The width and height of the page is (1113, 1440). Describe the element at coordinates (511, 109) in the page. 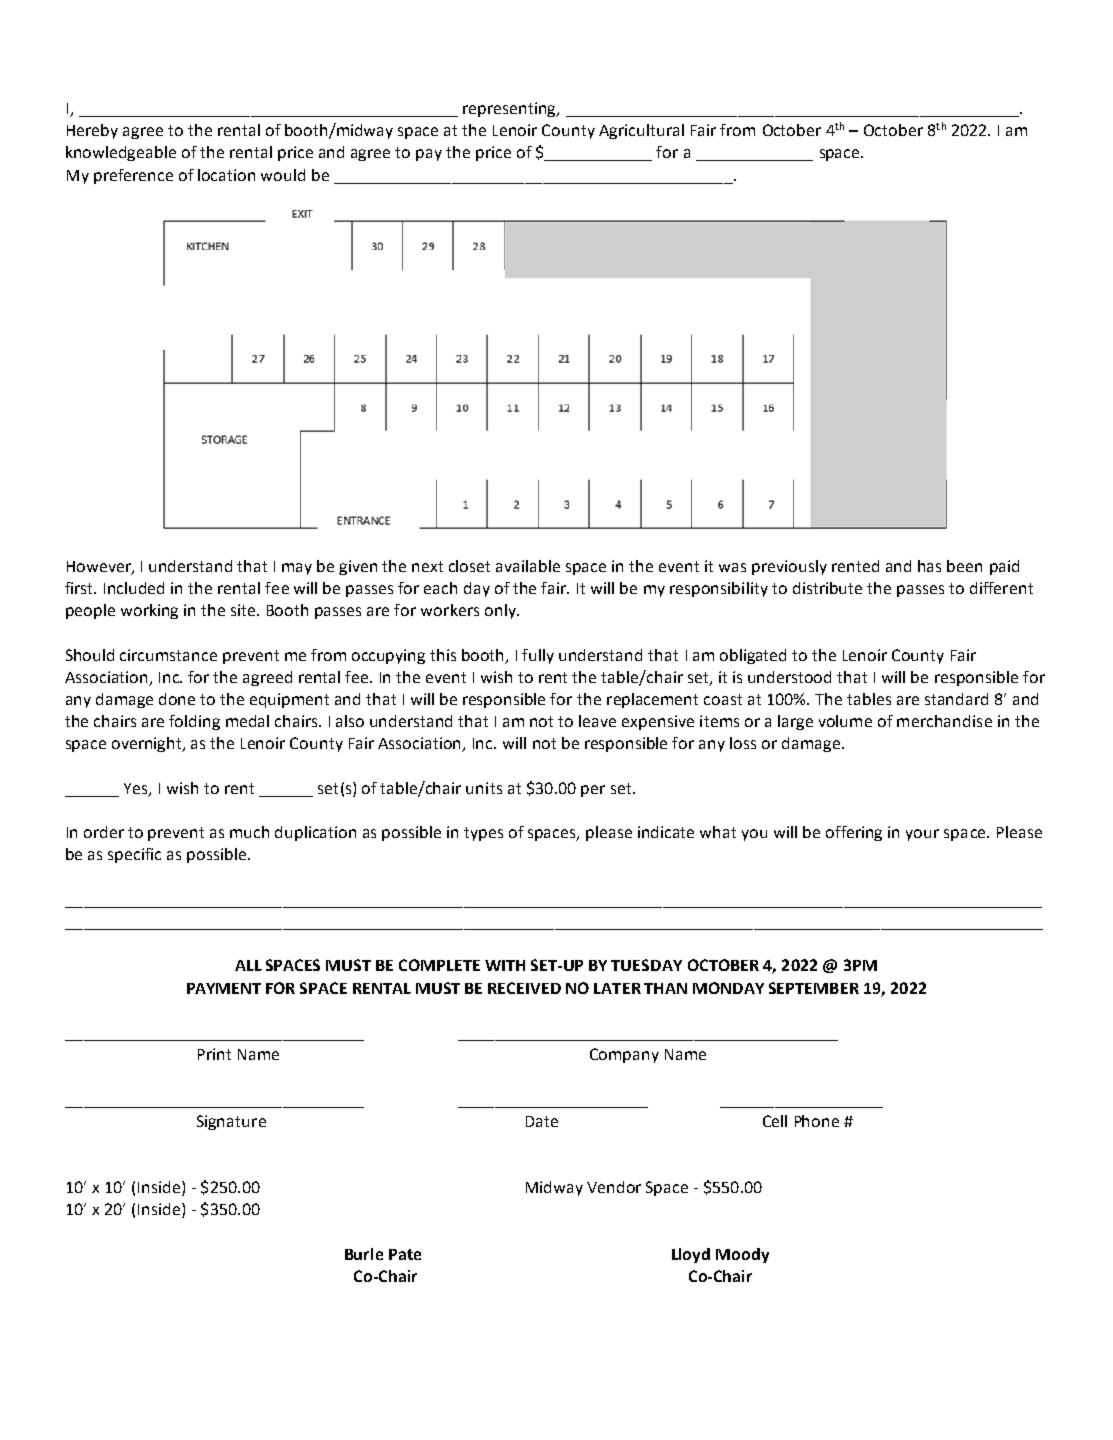

I see `representing` at that location.
